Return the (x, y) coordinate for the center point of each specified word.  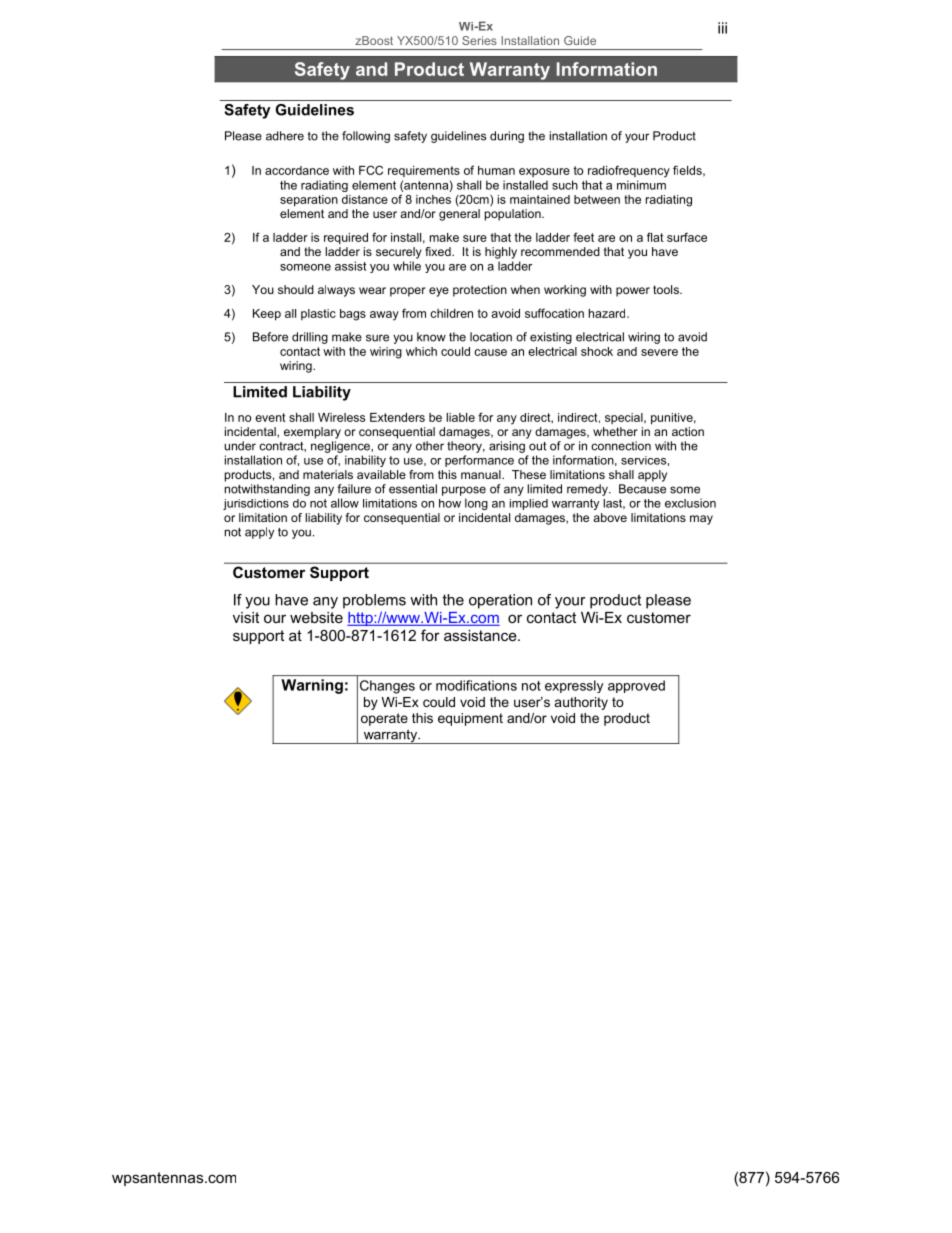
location (491, 337)
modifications (476, 685)
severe (659, 352)
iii (722, 28)
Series (479, 40)
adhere (285, 136)
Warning (312, 686)
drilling (310, 338)
